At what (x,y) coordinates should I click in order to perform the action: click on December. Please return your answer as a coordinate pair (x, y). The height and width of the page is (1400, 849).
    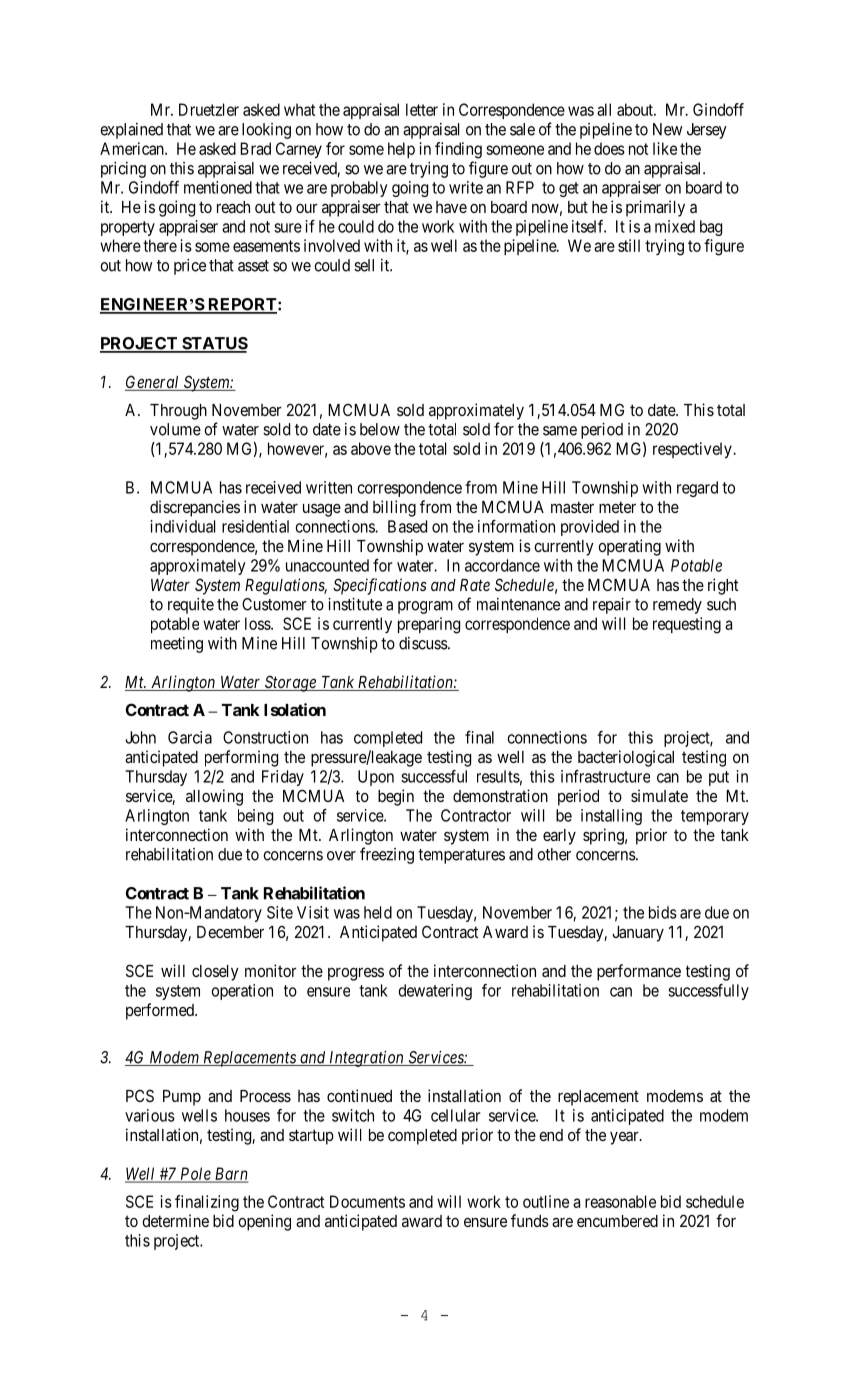
    Looking at the image, I should click on (230, 932).
